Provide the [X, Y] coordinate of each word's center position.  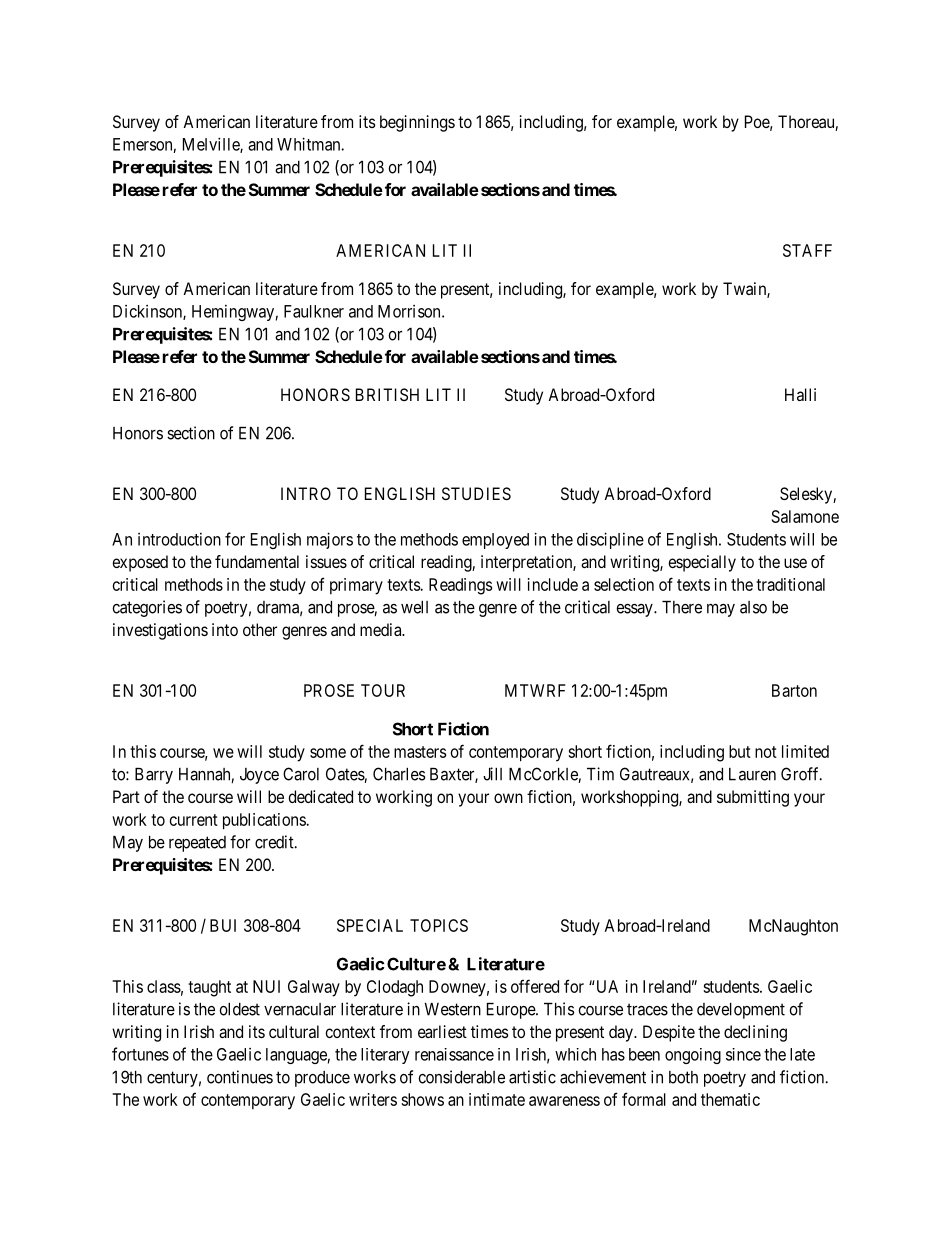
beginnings [417, 123]
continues [240, 1077]
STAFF [807, 250]
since [743, 1054]
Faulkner [314, 311]
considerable [461, 1077]
